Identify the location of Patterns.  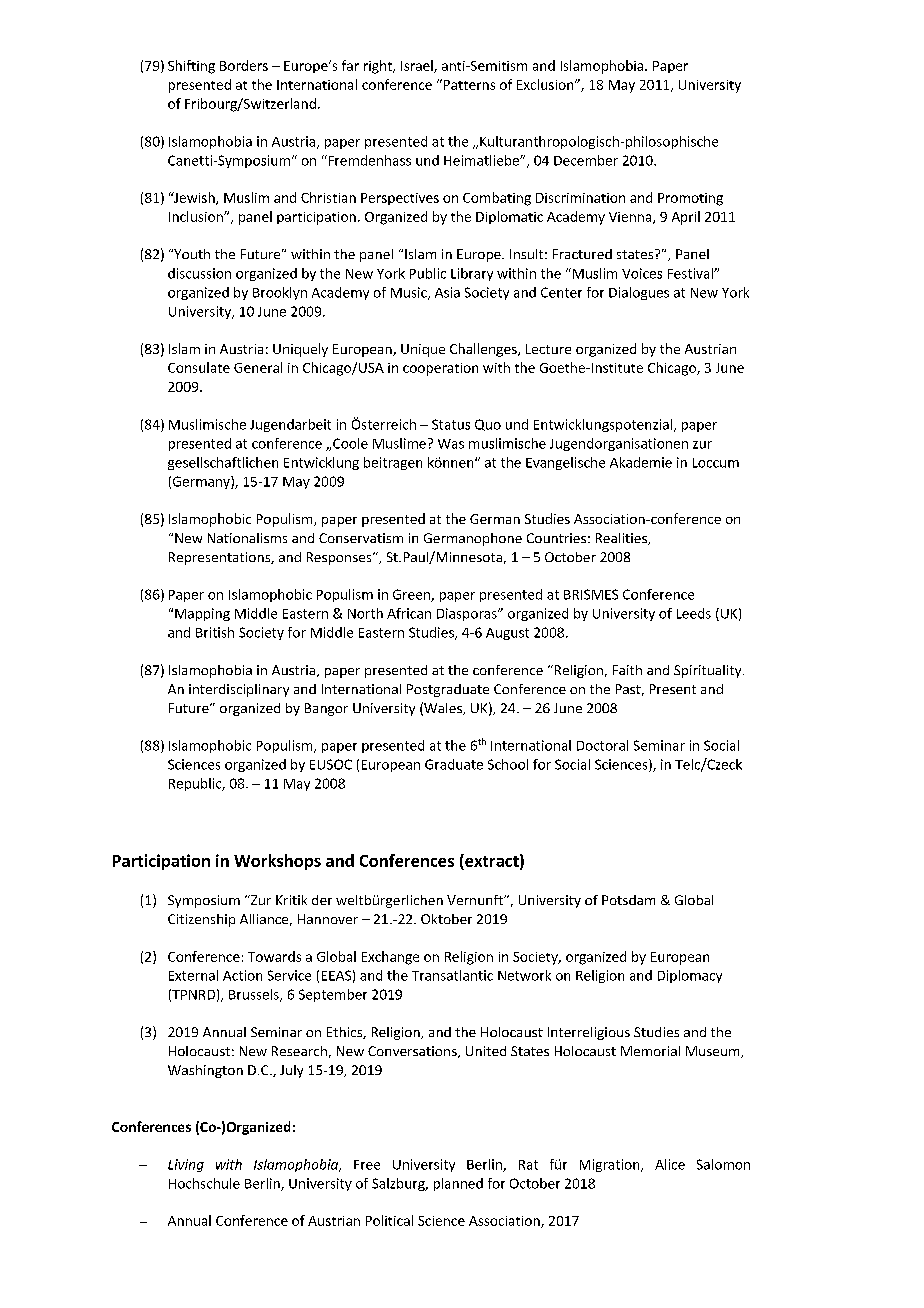
(468, 84).
